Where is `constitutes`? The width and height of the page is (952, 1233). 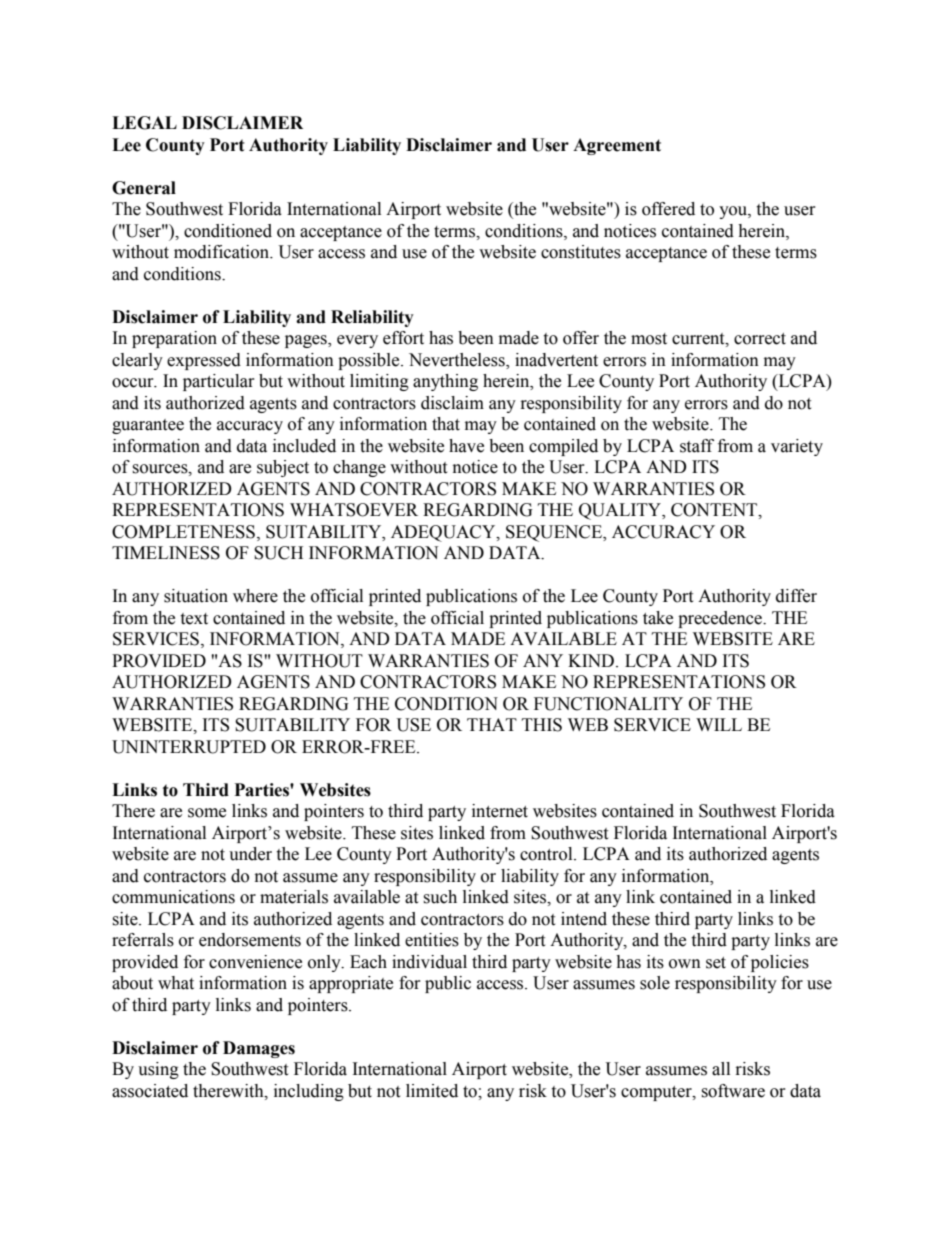
constitutes is located at coordinates (581, 252).
